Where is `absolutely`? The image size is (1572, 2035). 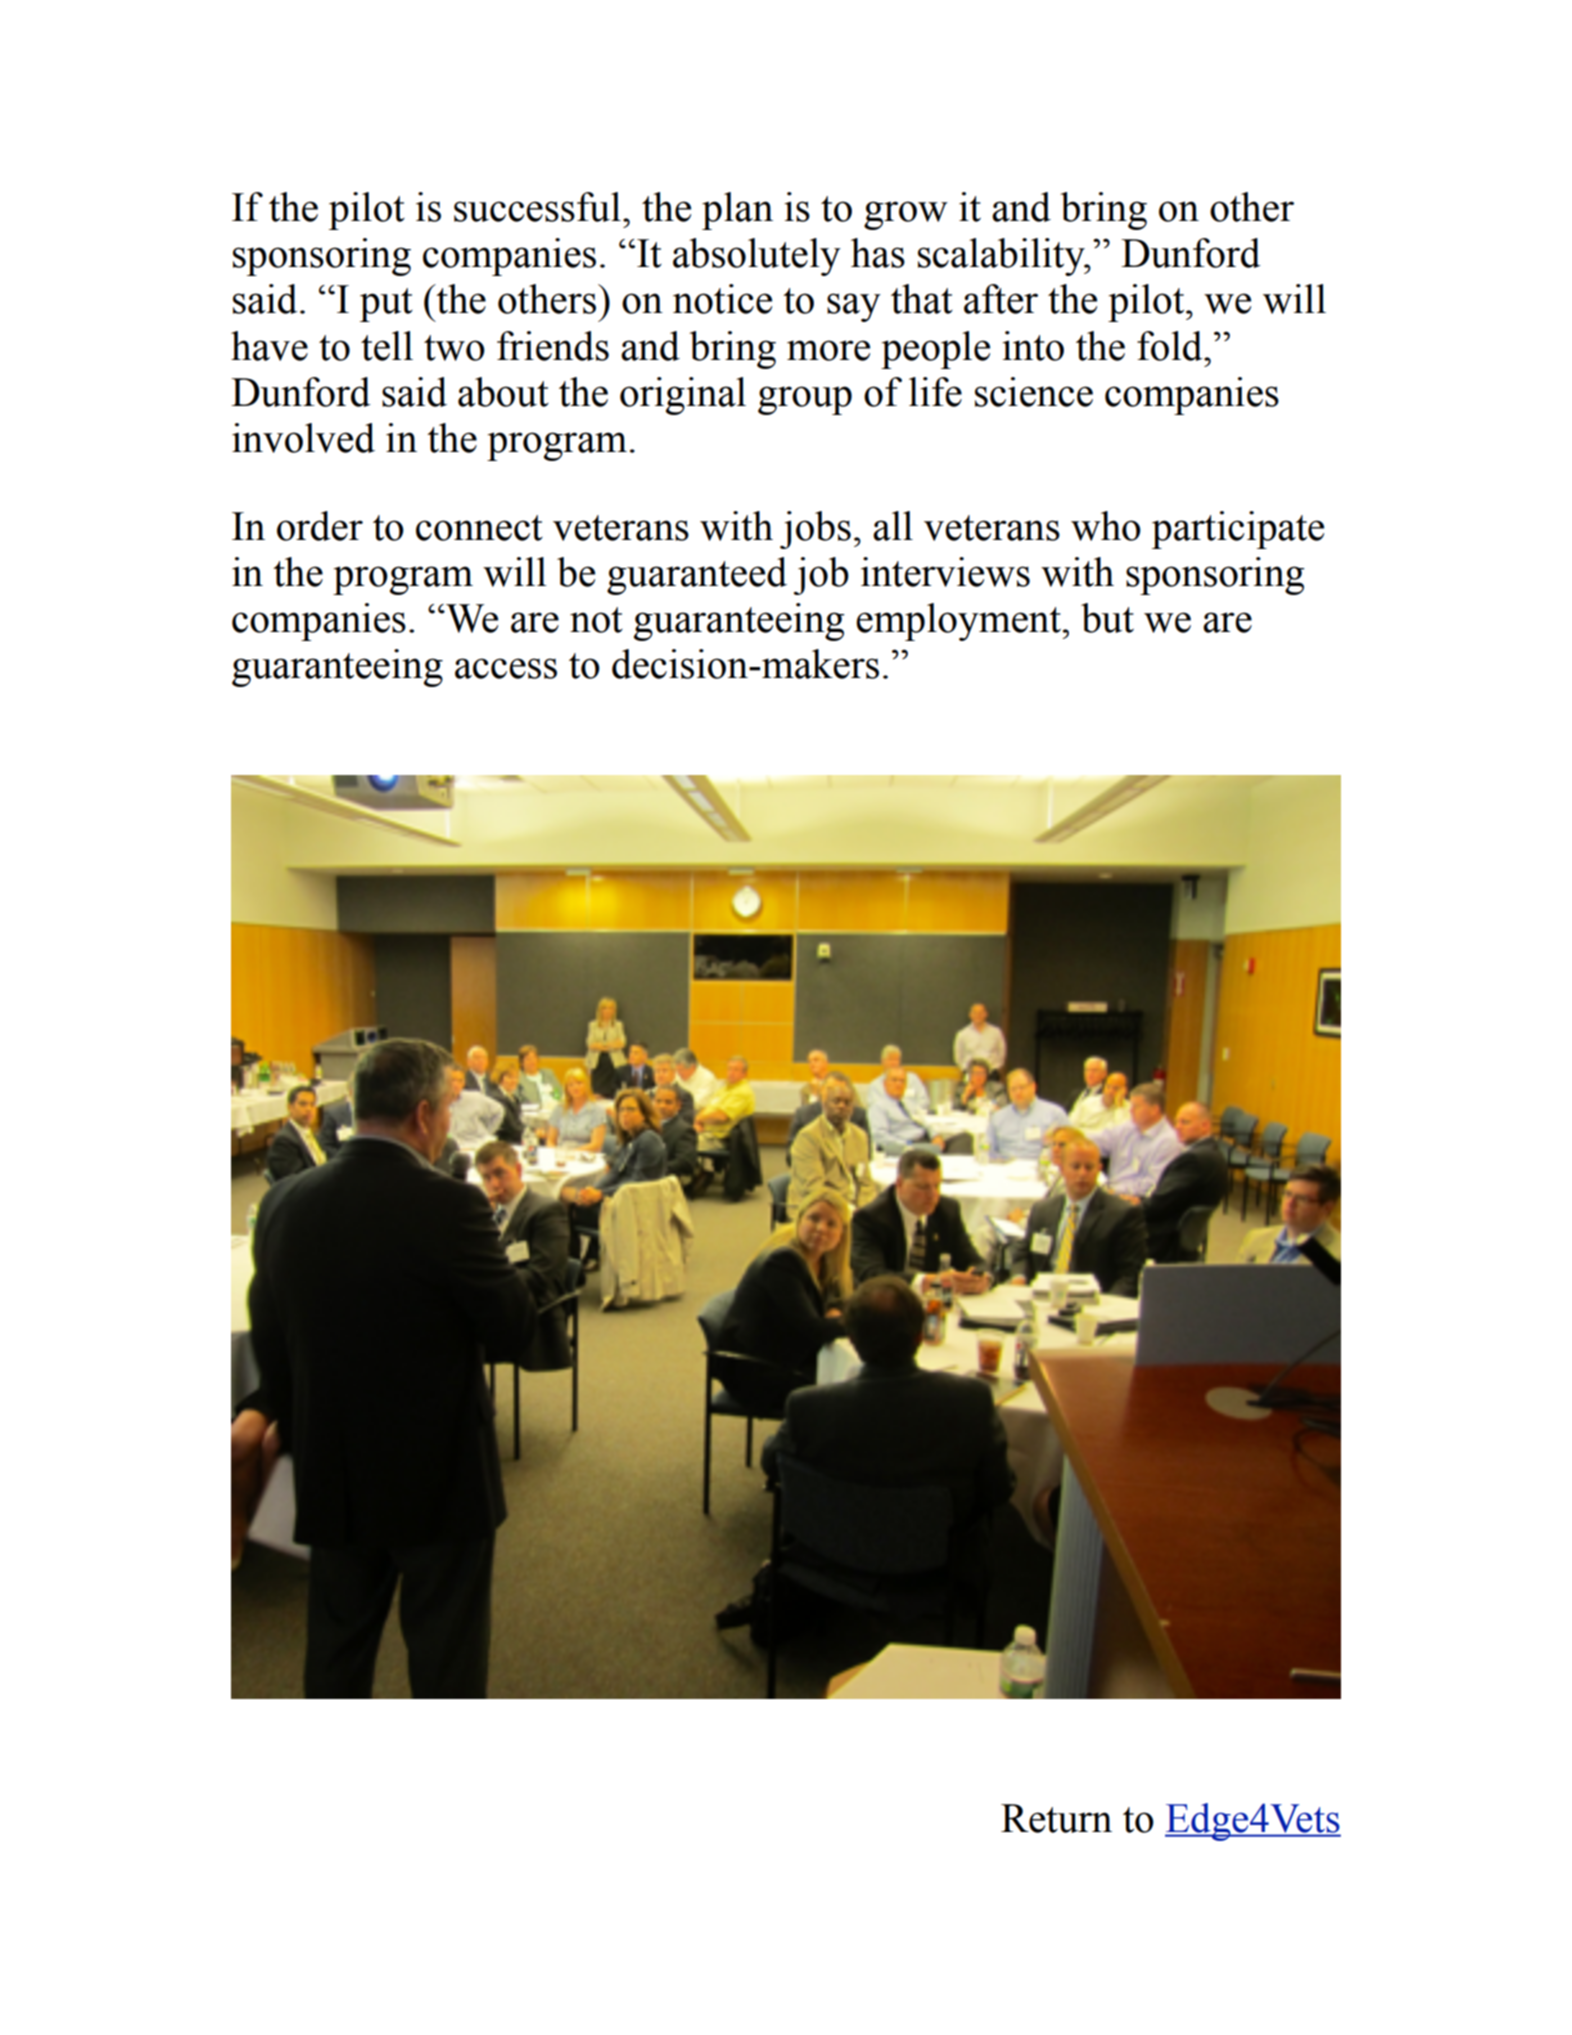
absolutely is located at coordinates (757, 257).
